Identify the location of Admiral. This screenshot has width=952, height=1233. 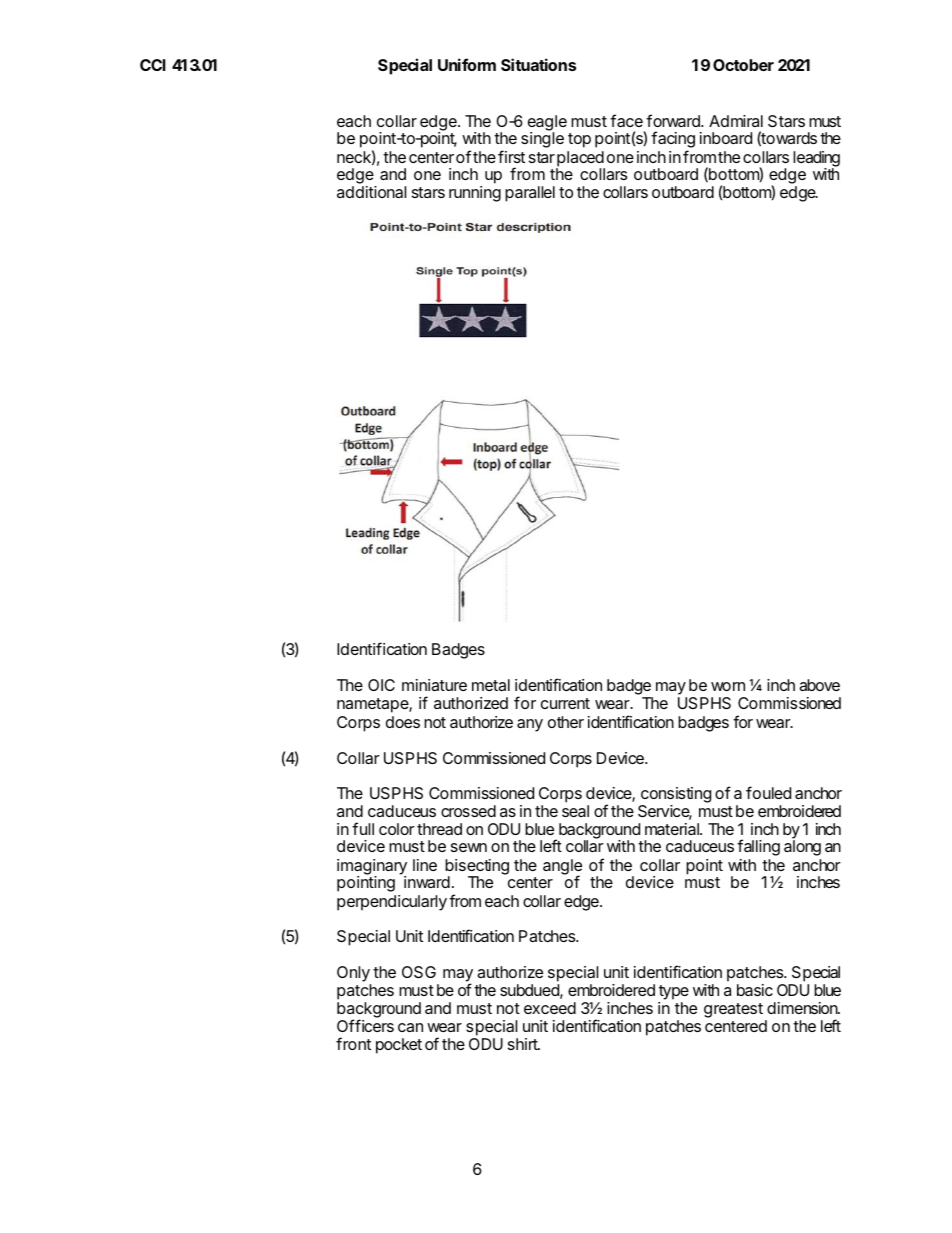
(736, 121).
